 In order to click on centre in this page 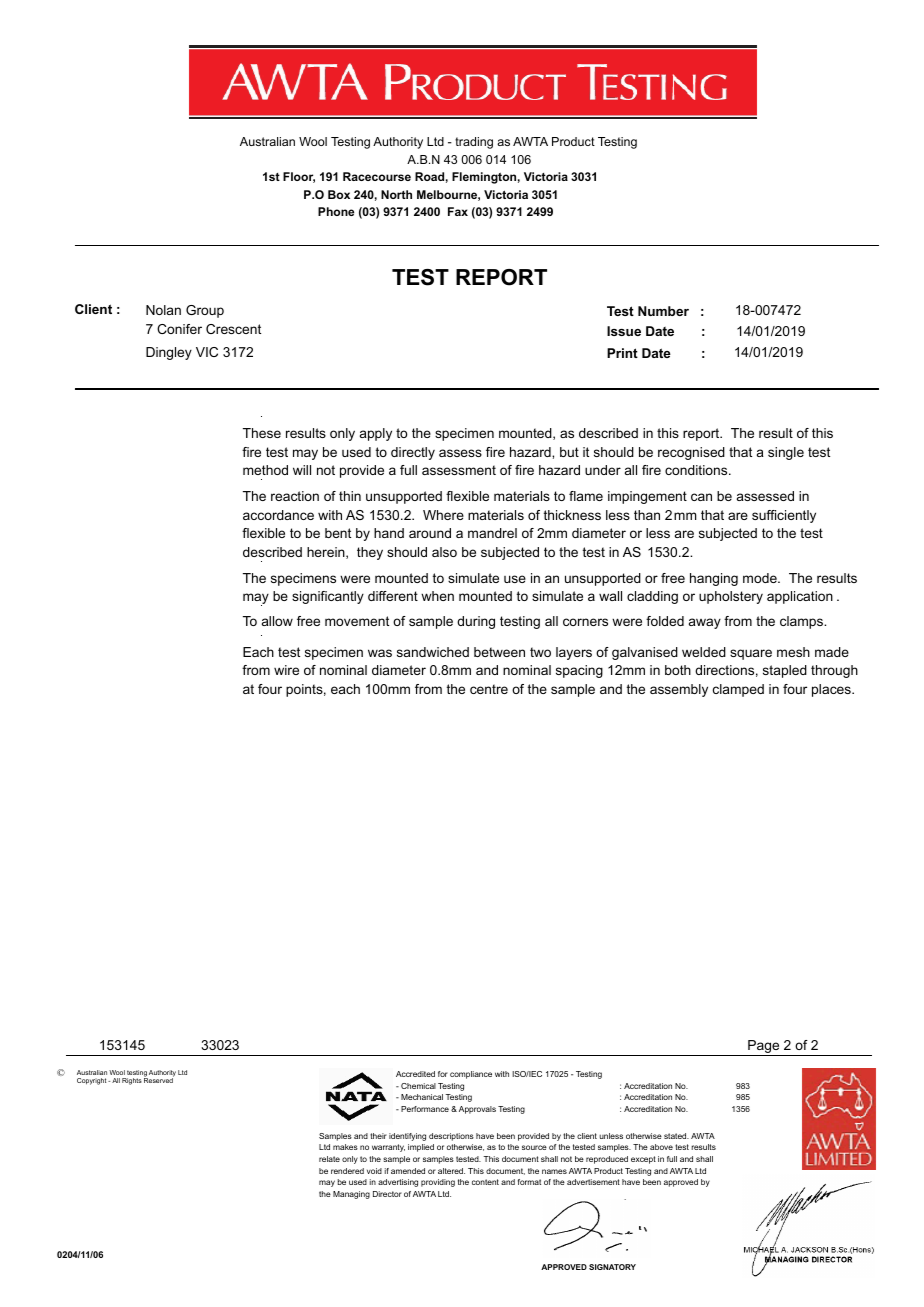, I will do `click(489, 689)`.
